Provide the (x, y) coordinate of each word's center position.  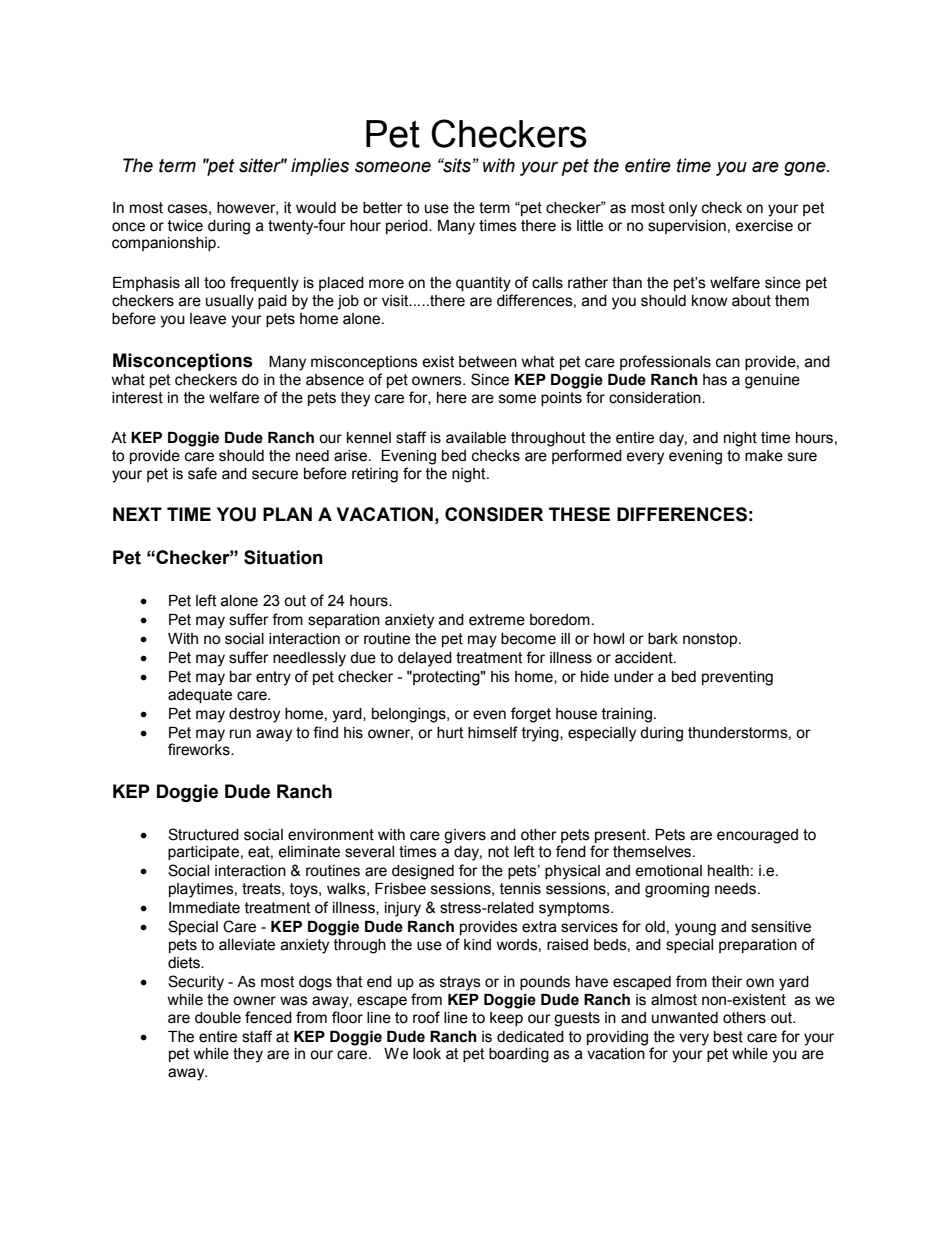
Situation (283, 557)
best (728, 1037)
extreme (497, 620)
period (408, 227)
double (218, 1018)
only (683, 209)
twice (185, 226)
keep (506, 1019)
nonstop (711, 640)
